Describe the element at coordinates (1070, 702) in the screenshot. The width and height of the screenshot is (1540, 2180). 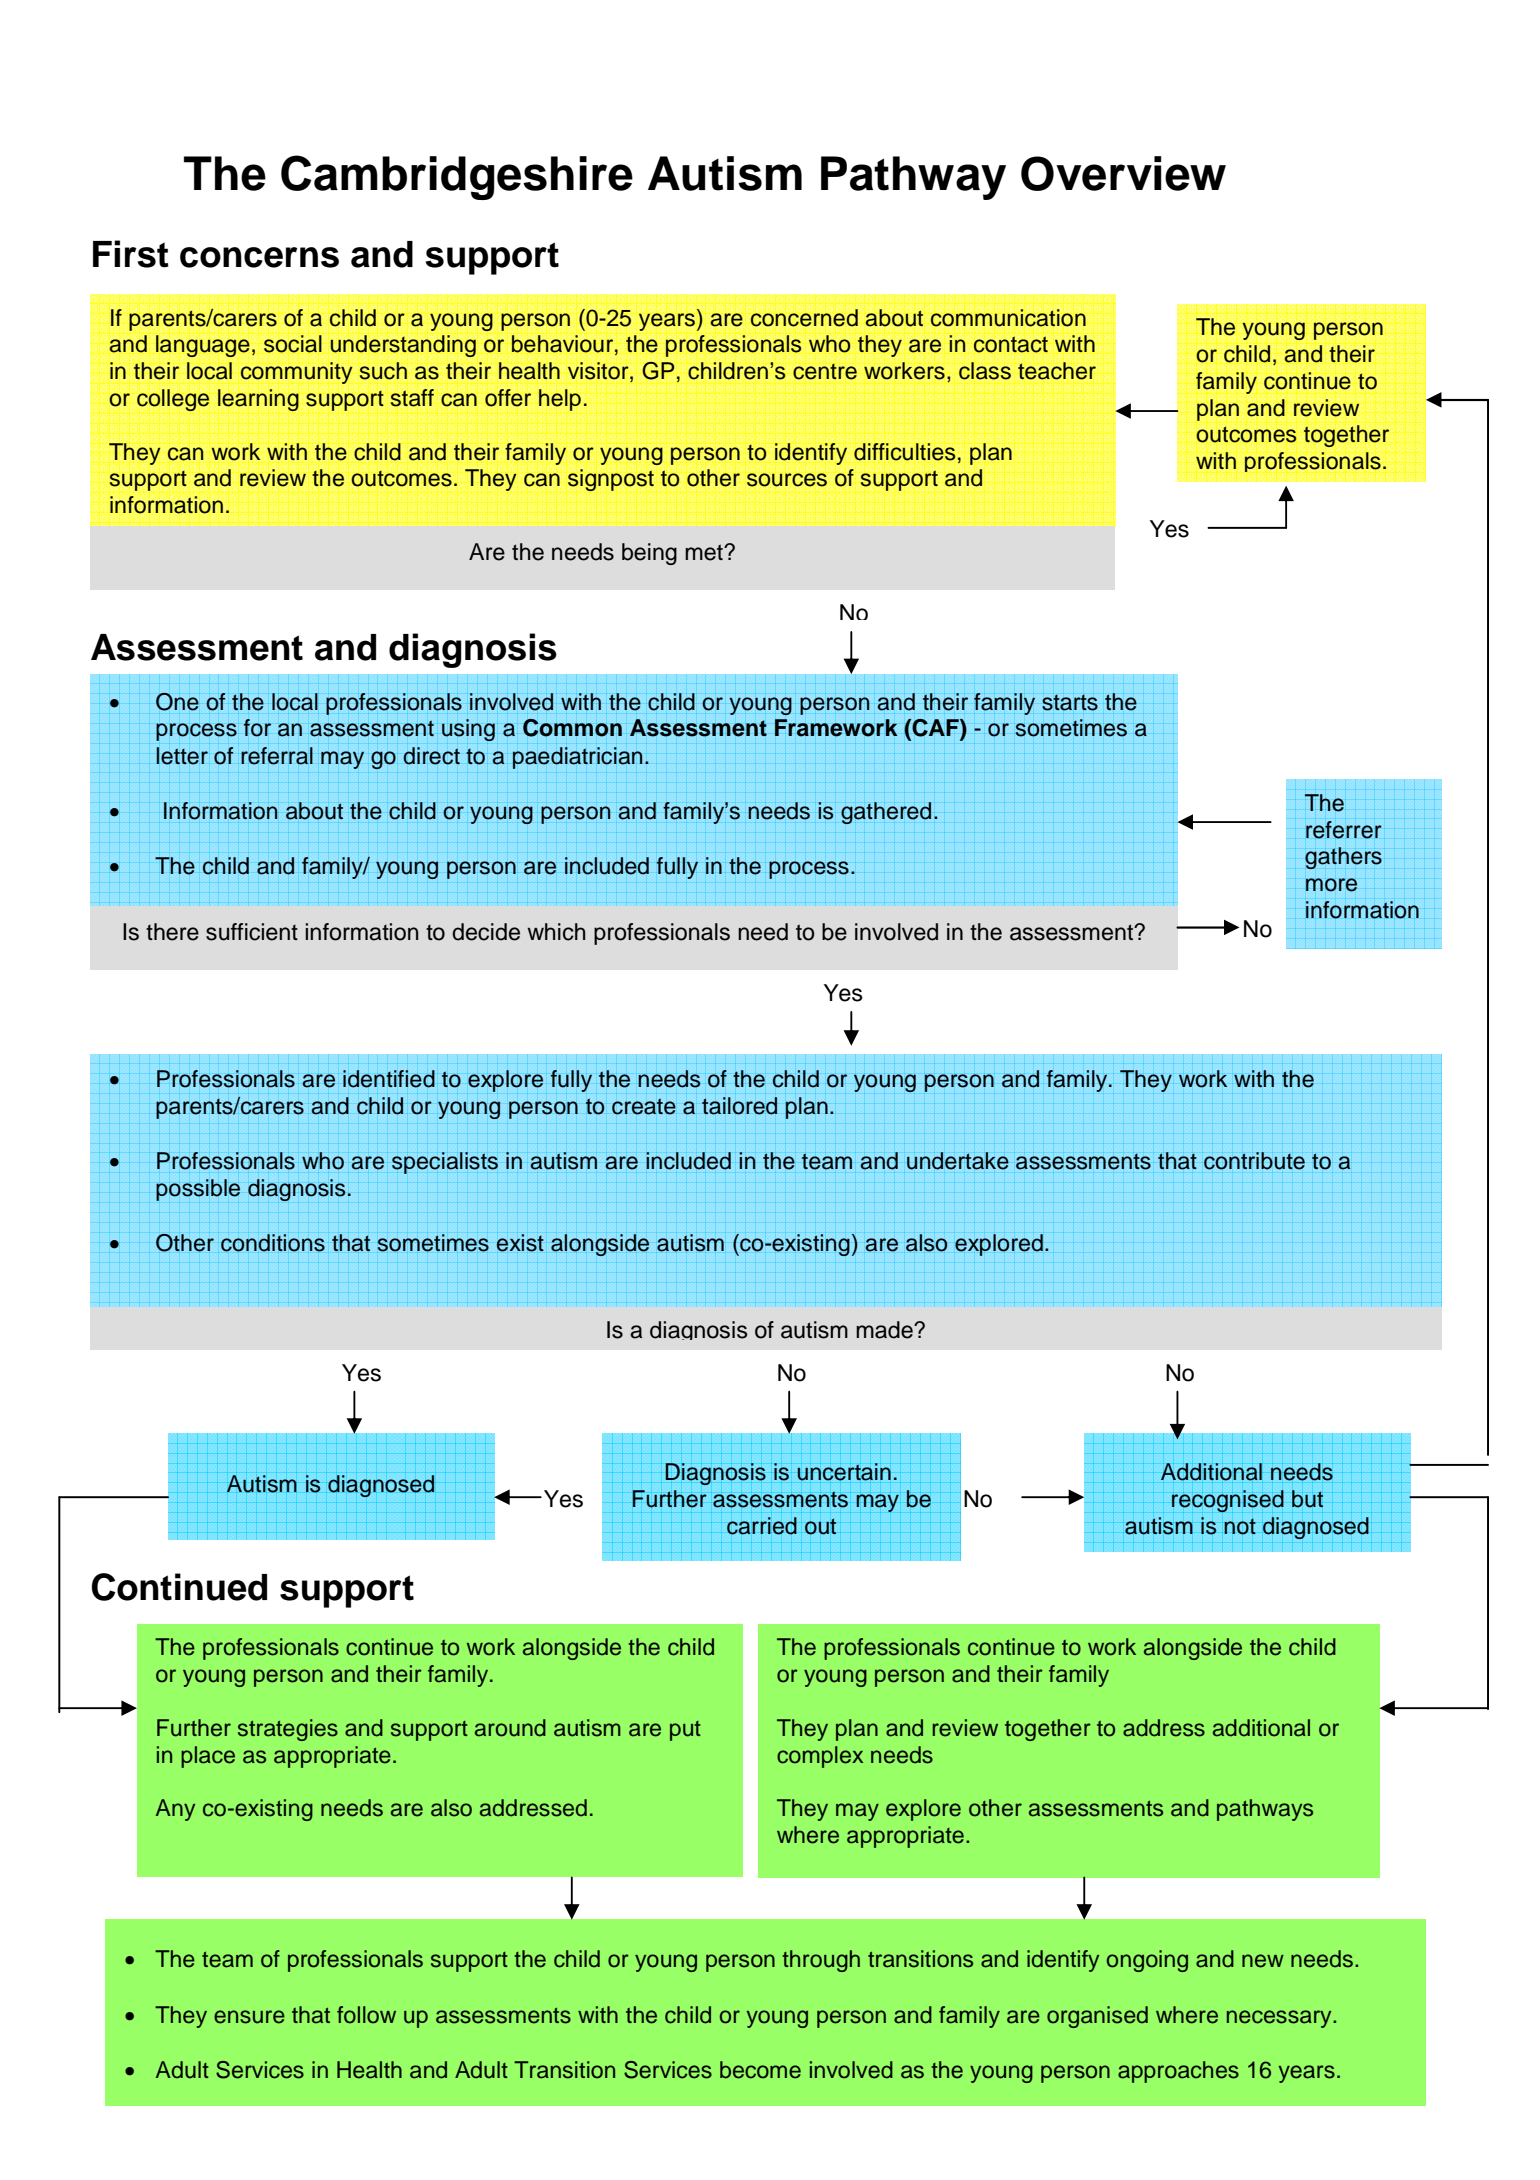
I see `starts` at that location.
